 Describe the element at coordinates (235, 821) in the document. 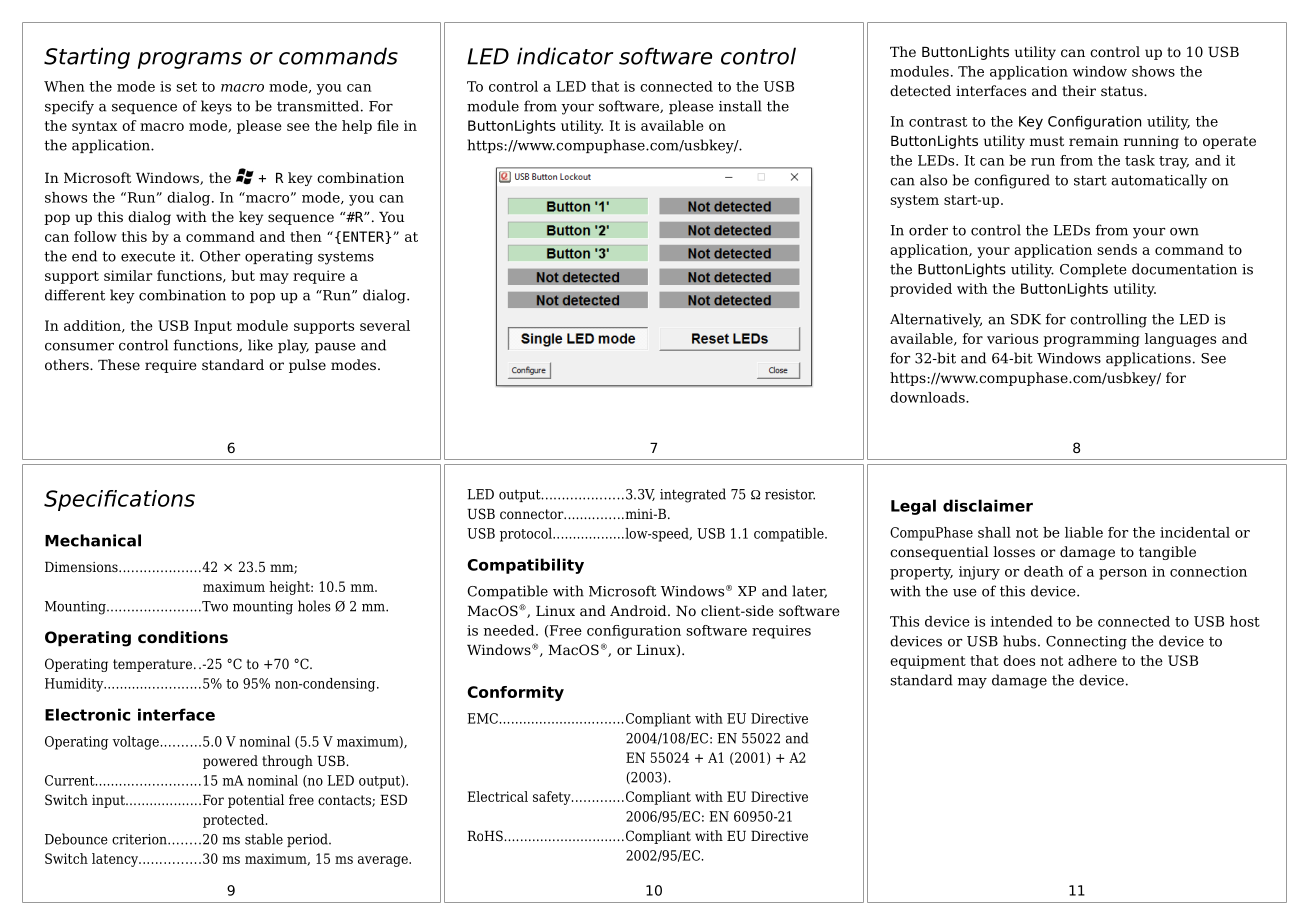

I see `protected` at that location.
